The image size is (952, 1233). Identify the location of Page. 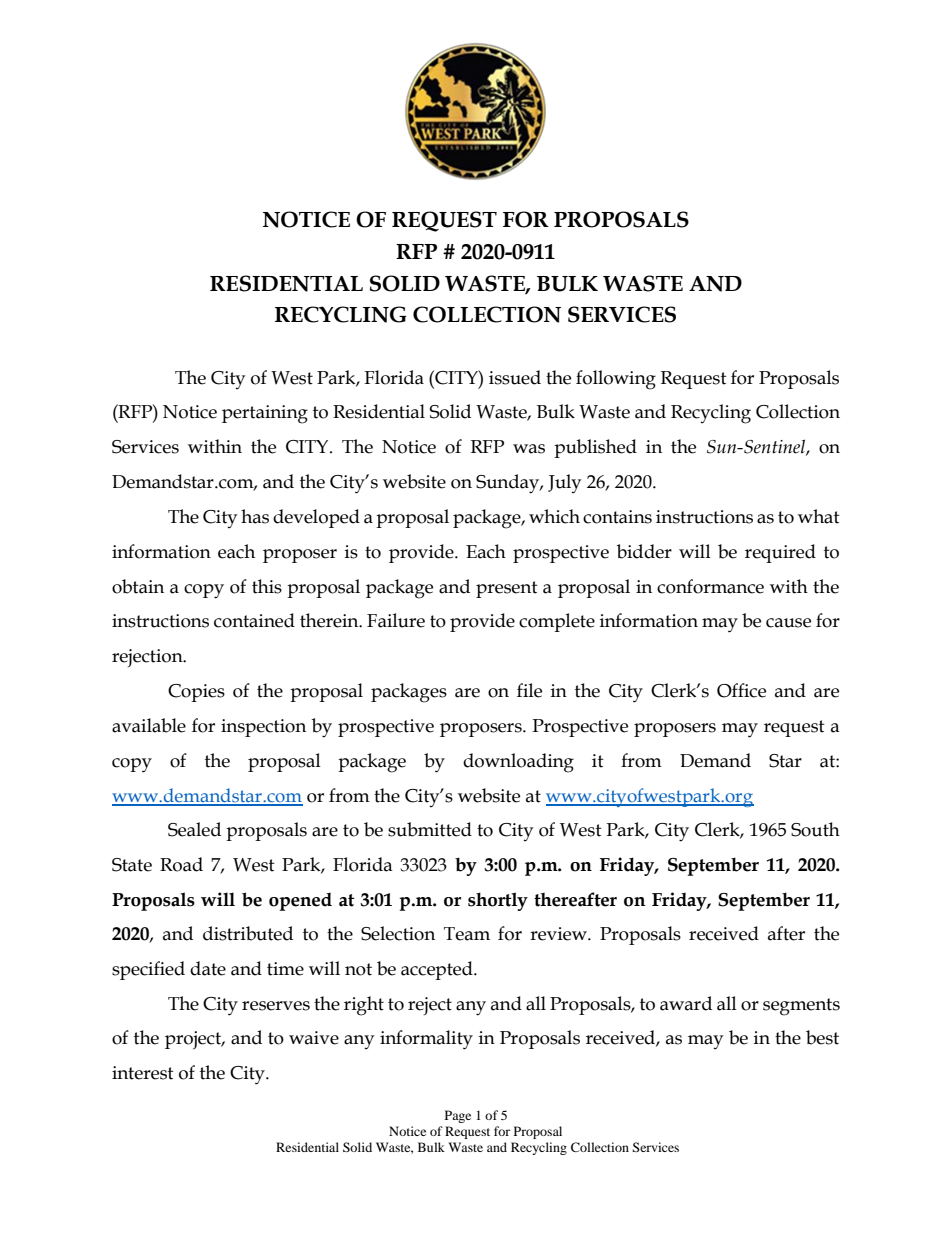
(458, 1116).
